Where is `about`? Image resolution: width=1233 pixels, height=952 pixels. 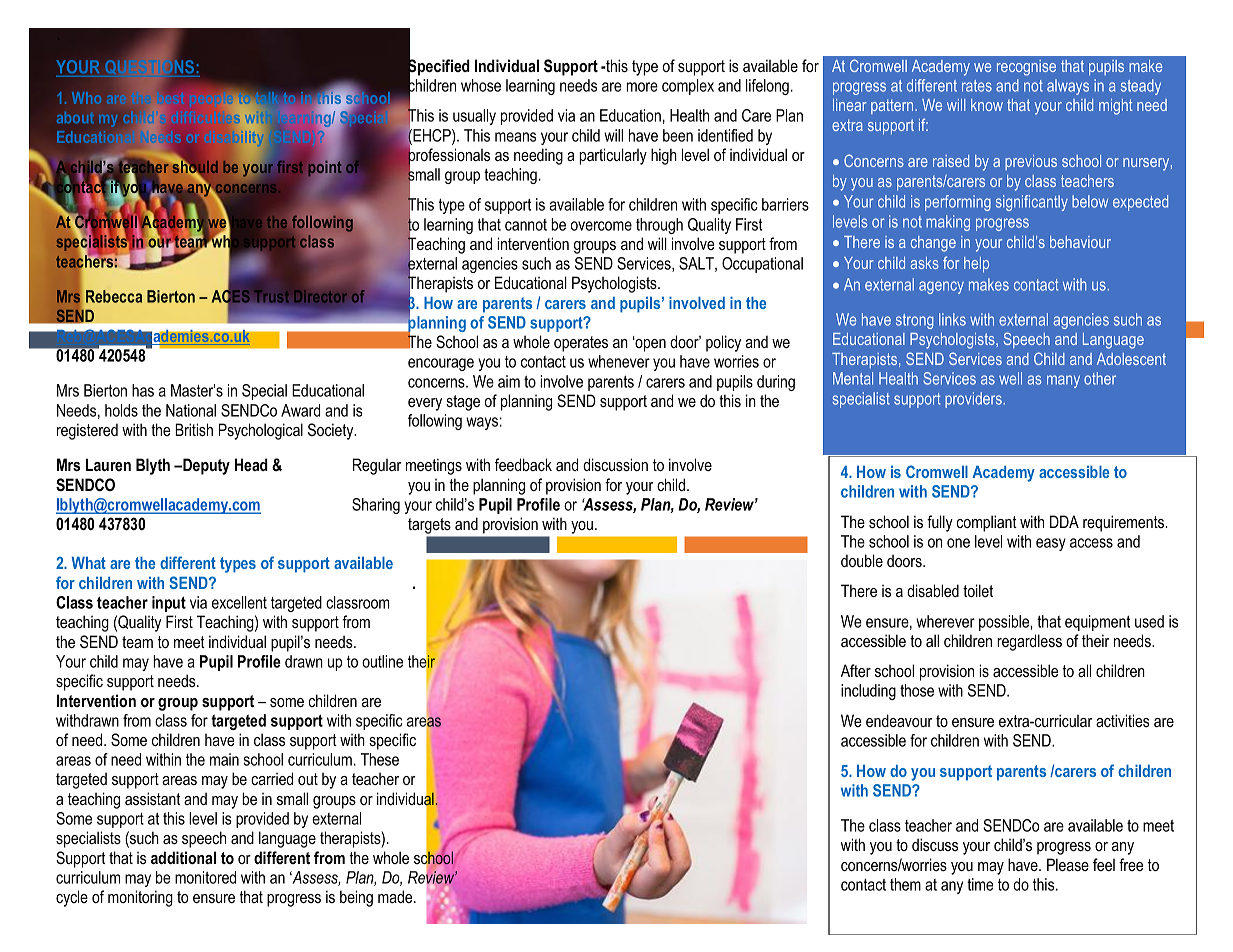
about is located at coordinates (75, 117).
